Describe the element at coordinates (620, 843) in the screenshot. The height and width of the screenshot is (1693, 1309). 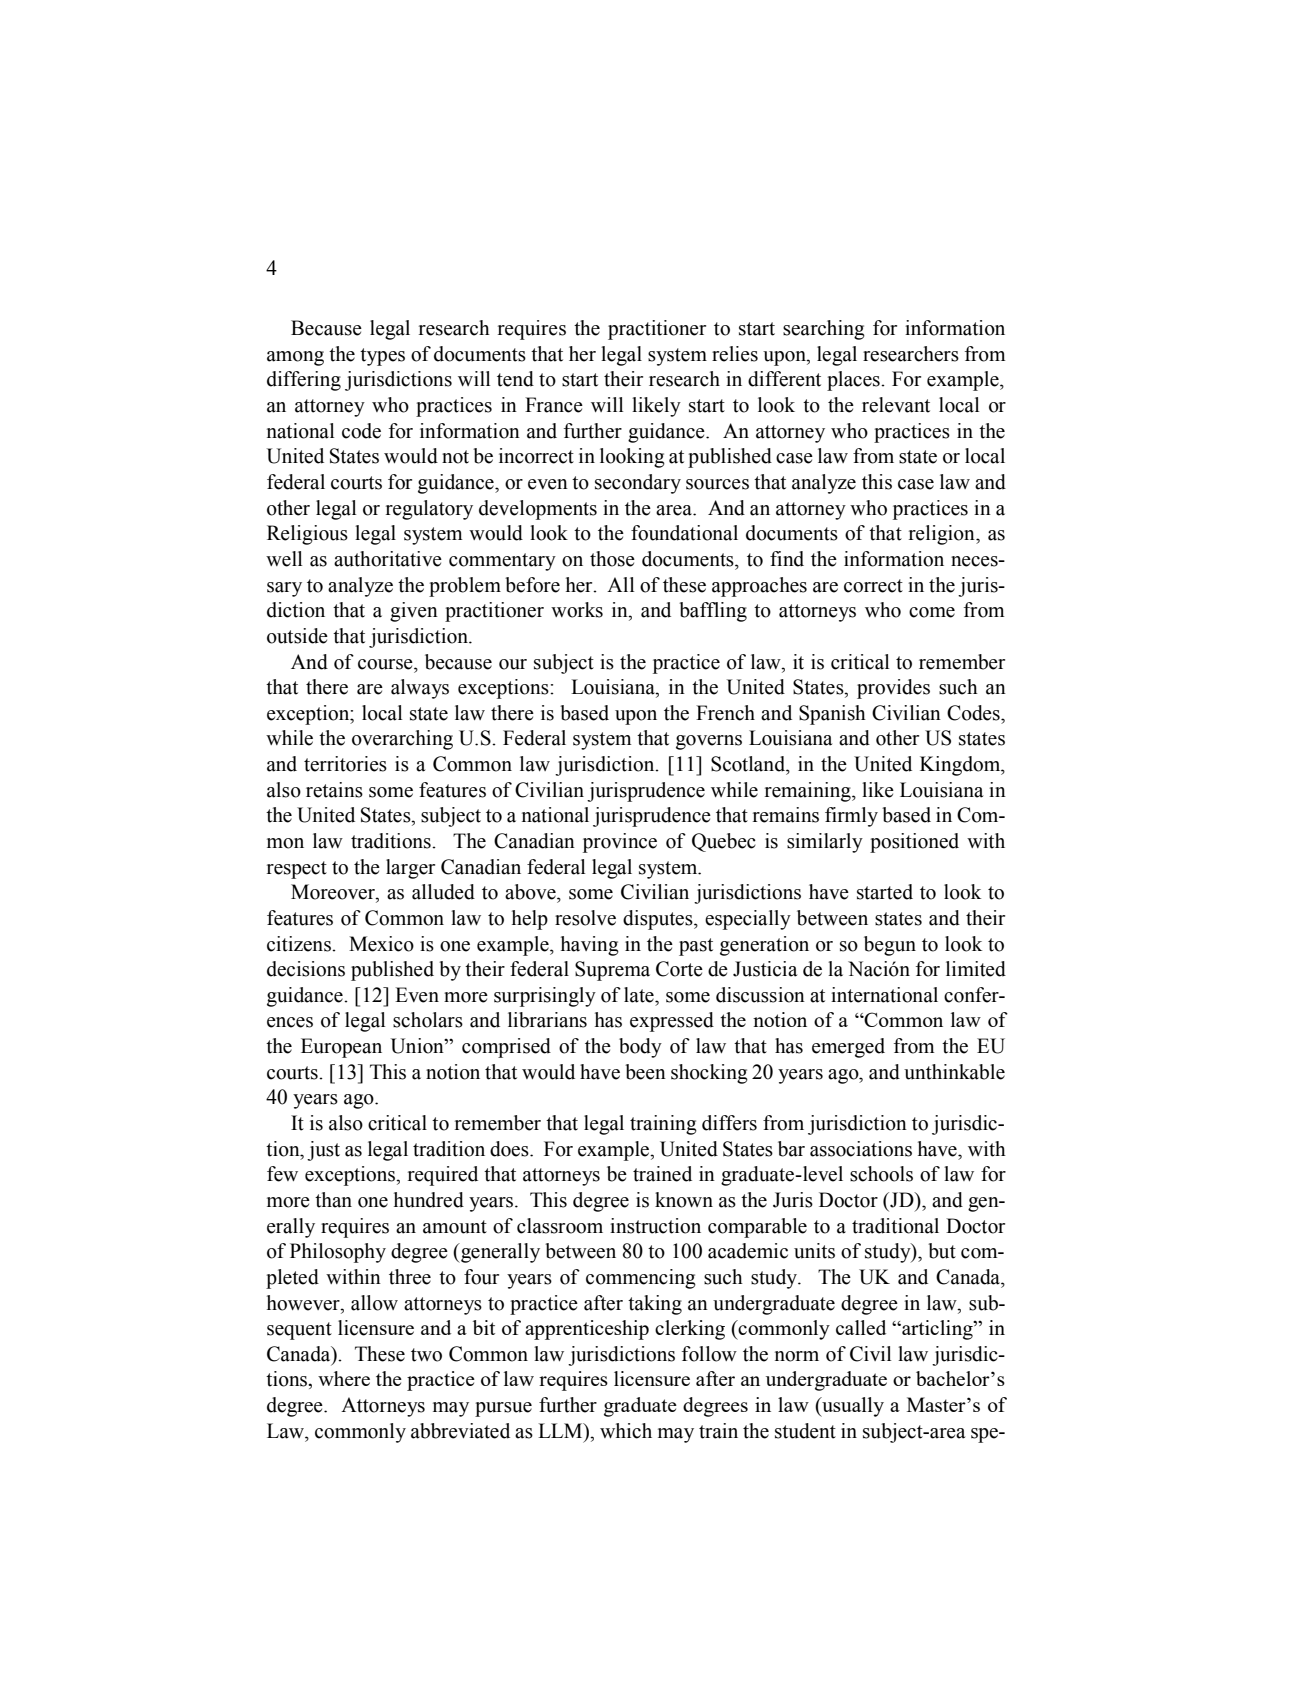
I see `province` at that location.
